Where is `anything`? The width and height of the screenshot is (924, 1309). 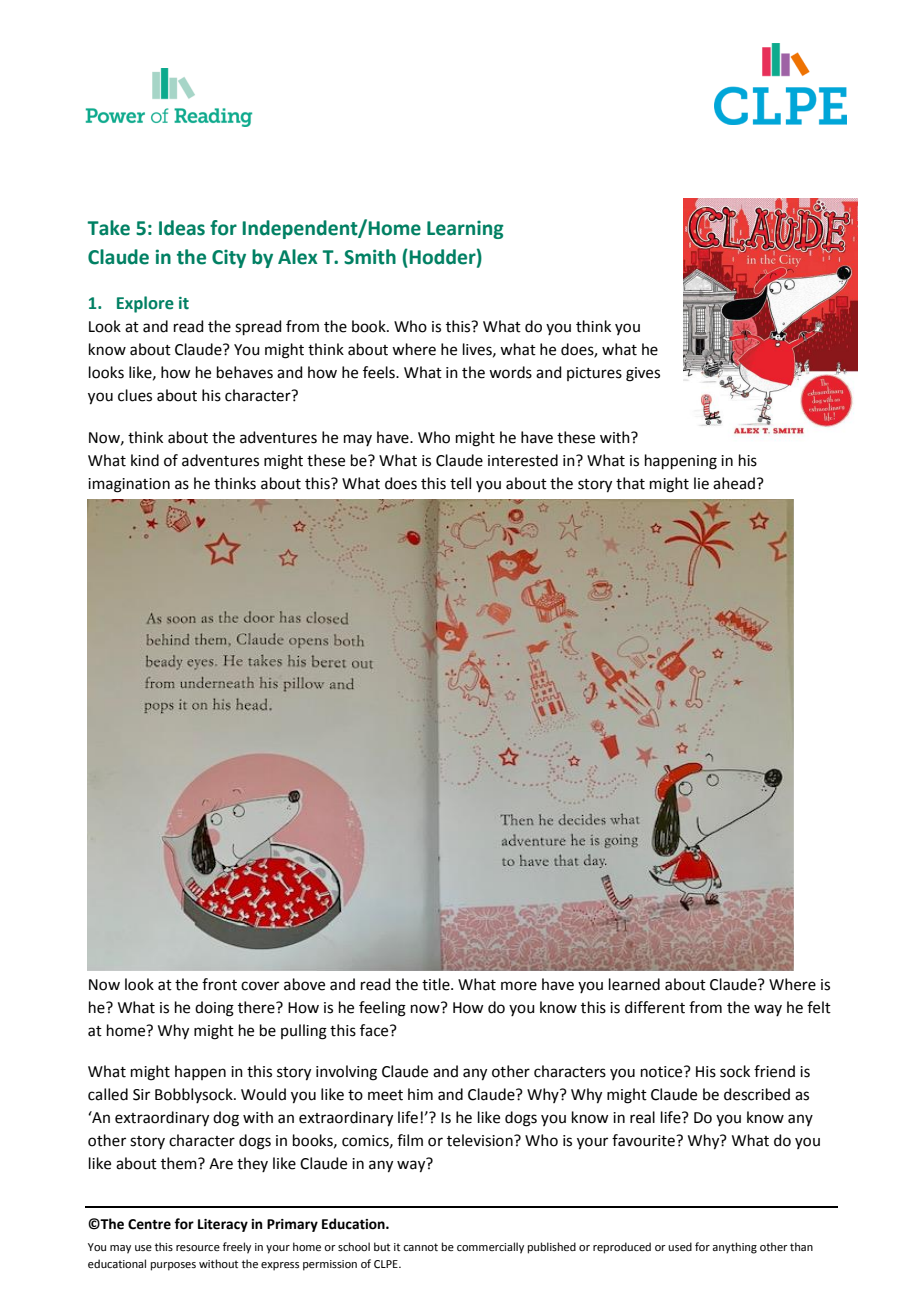
anything is located at coordinates (734, 1248).
